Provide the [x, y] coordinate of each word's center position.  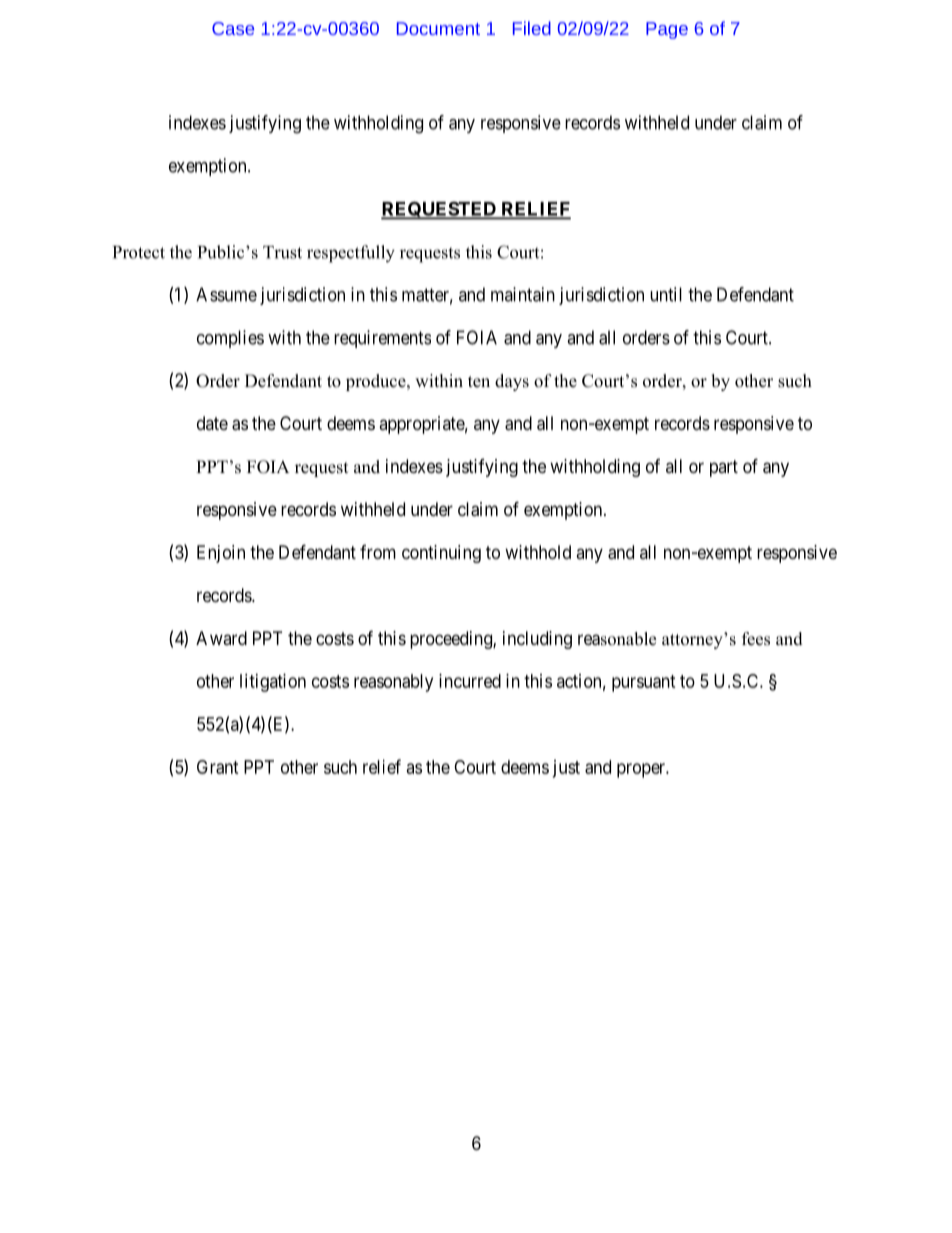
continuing [441, 554]
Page [667, 30]
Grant [218, 767]
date [212, 423]
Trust [282, 252]
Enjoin [221, 554]
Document [438, 28]
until [666, 294]
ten [479, 382]
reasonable [617, 639]
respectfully [351, 254]
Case [233, 28]
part [724, 468]
